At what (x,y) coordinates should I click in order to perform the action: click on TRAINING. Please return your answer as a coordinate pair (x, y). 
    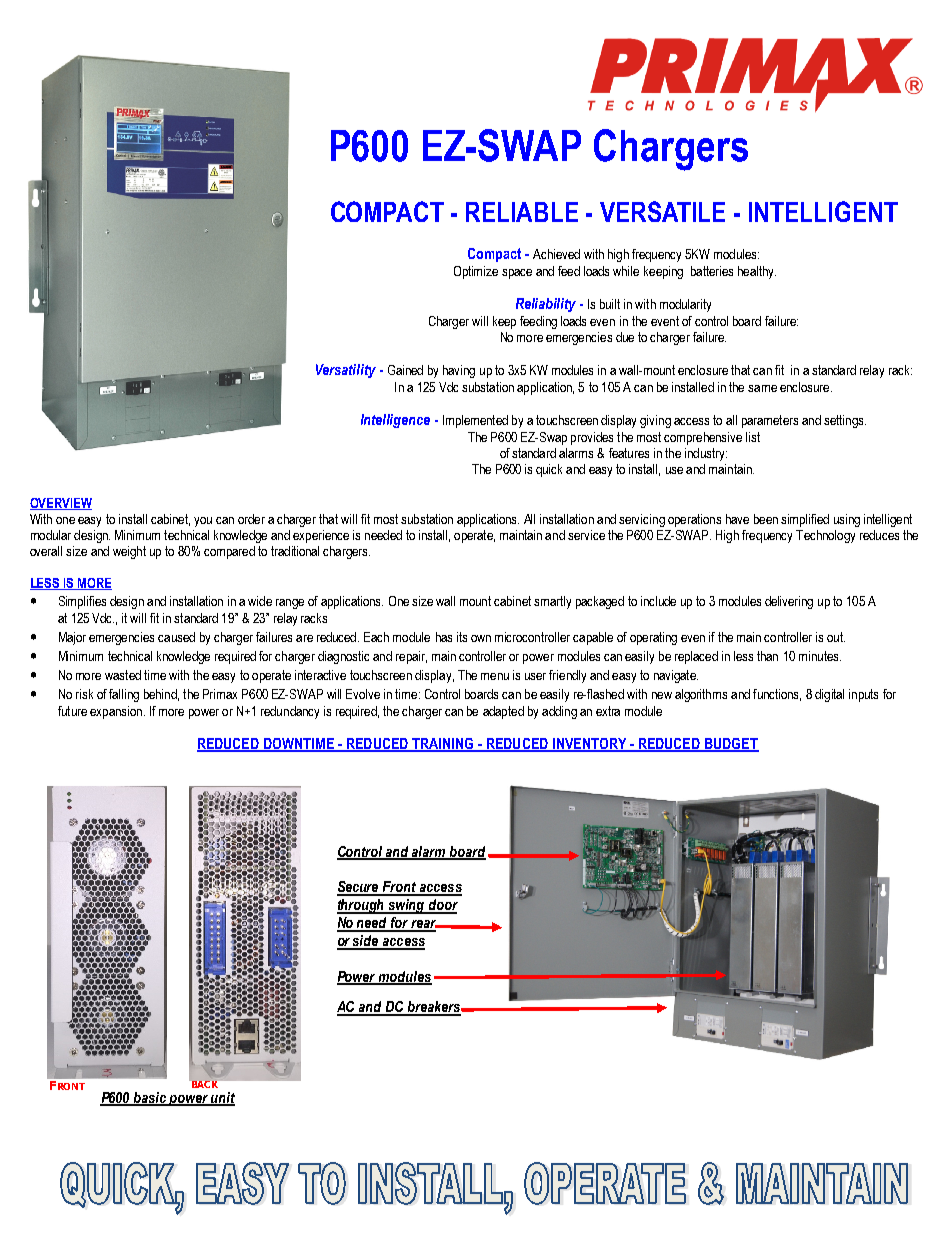
    Looking at the image, I should click on (443, 745).
